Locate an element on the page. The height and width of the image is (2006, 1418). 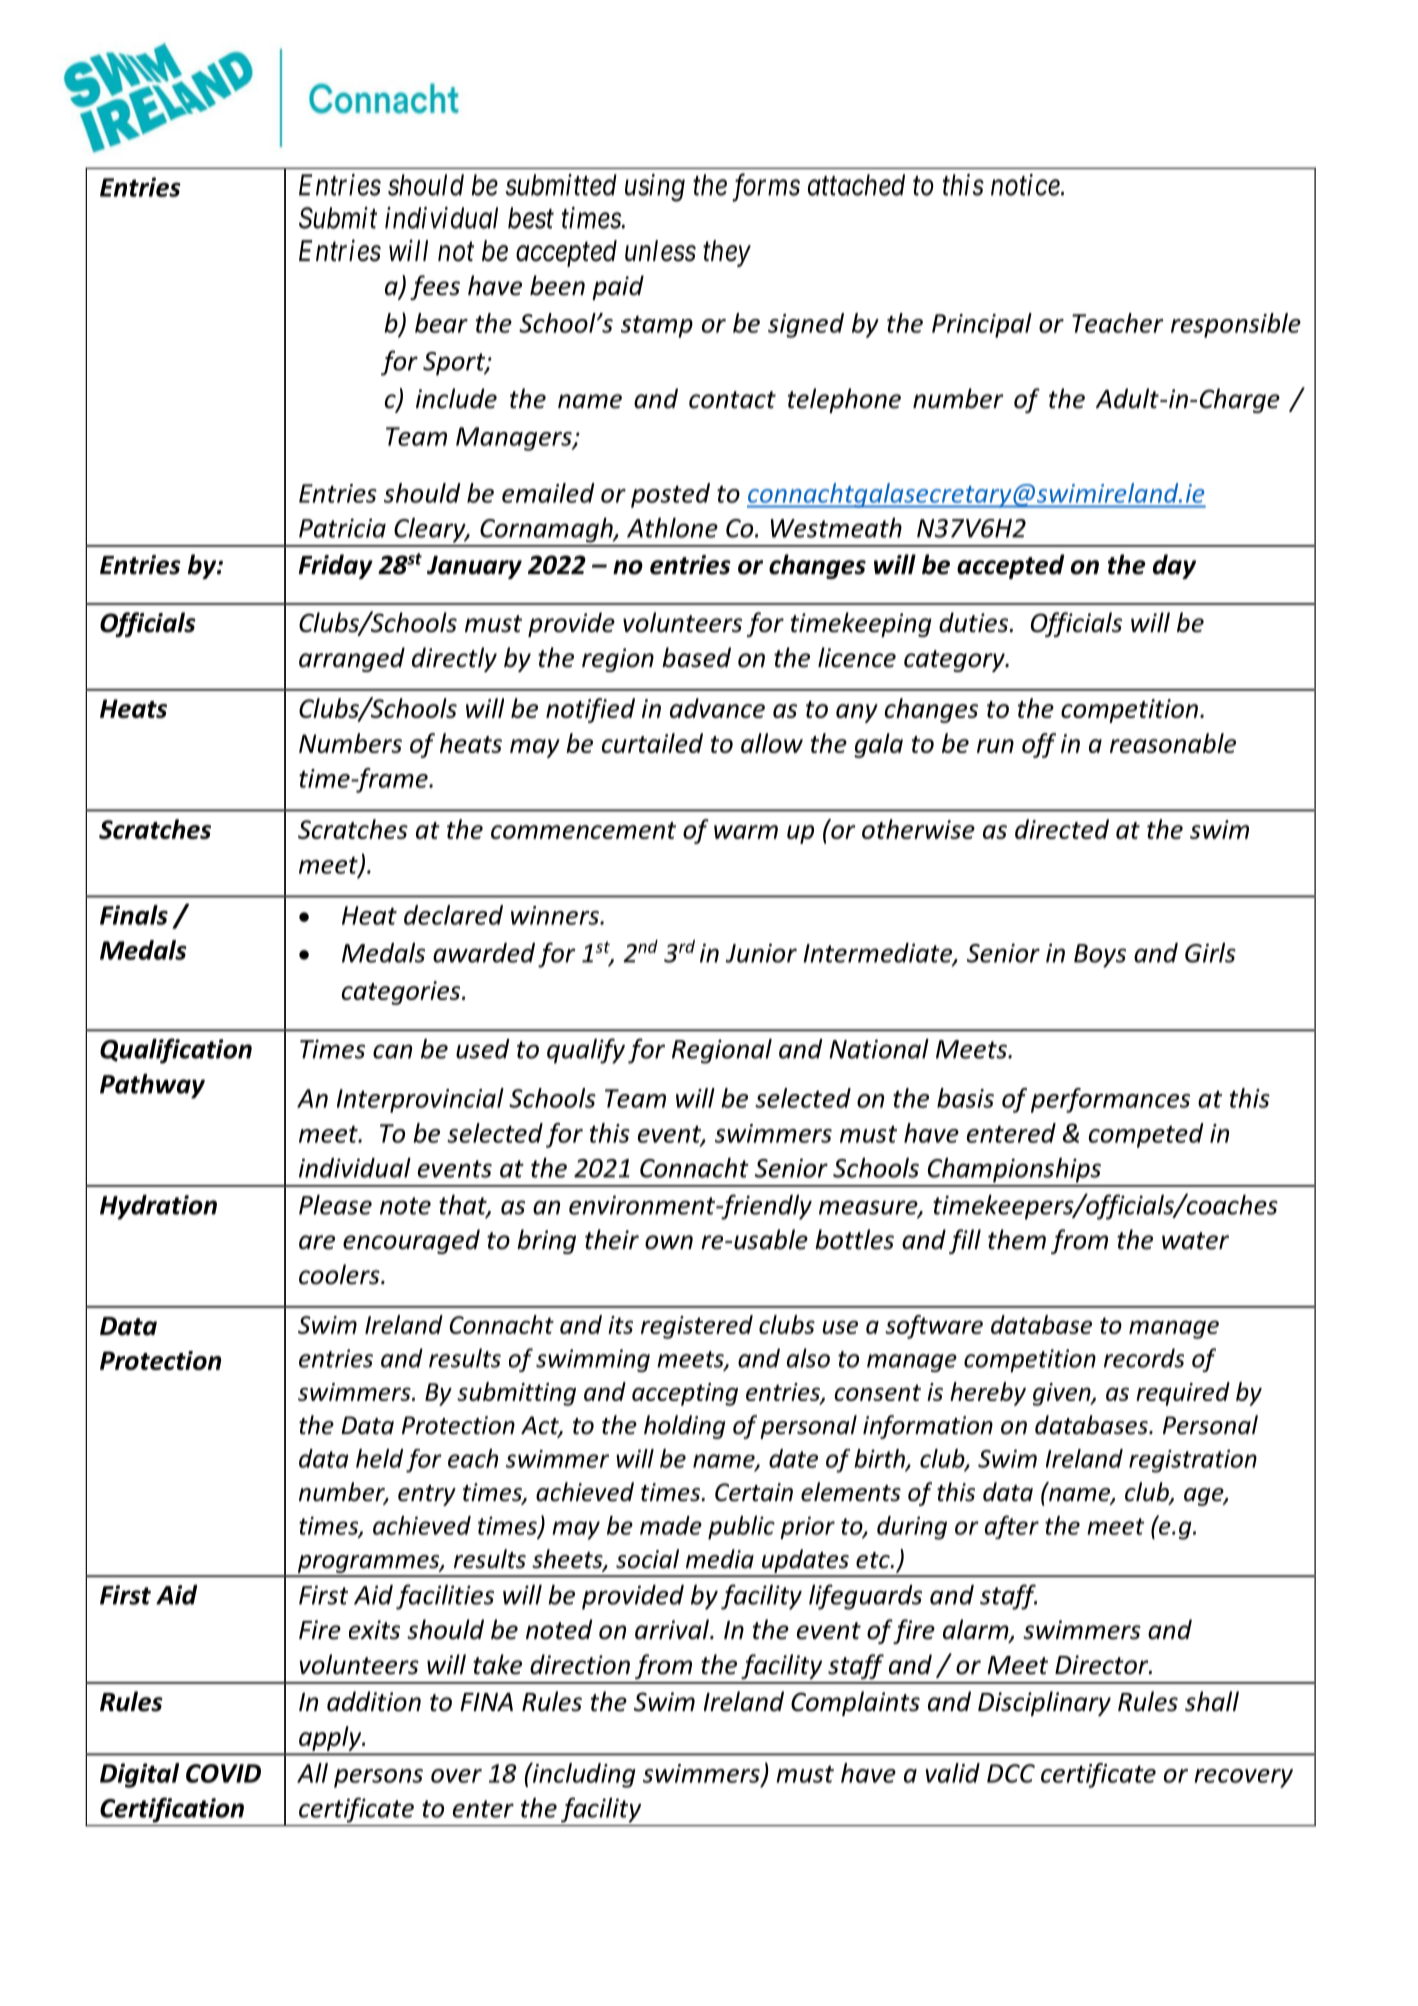
notice is located at coordinates (1026, 185).
